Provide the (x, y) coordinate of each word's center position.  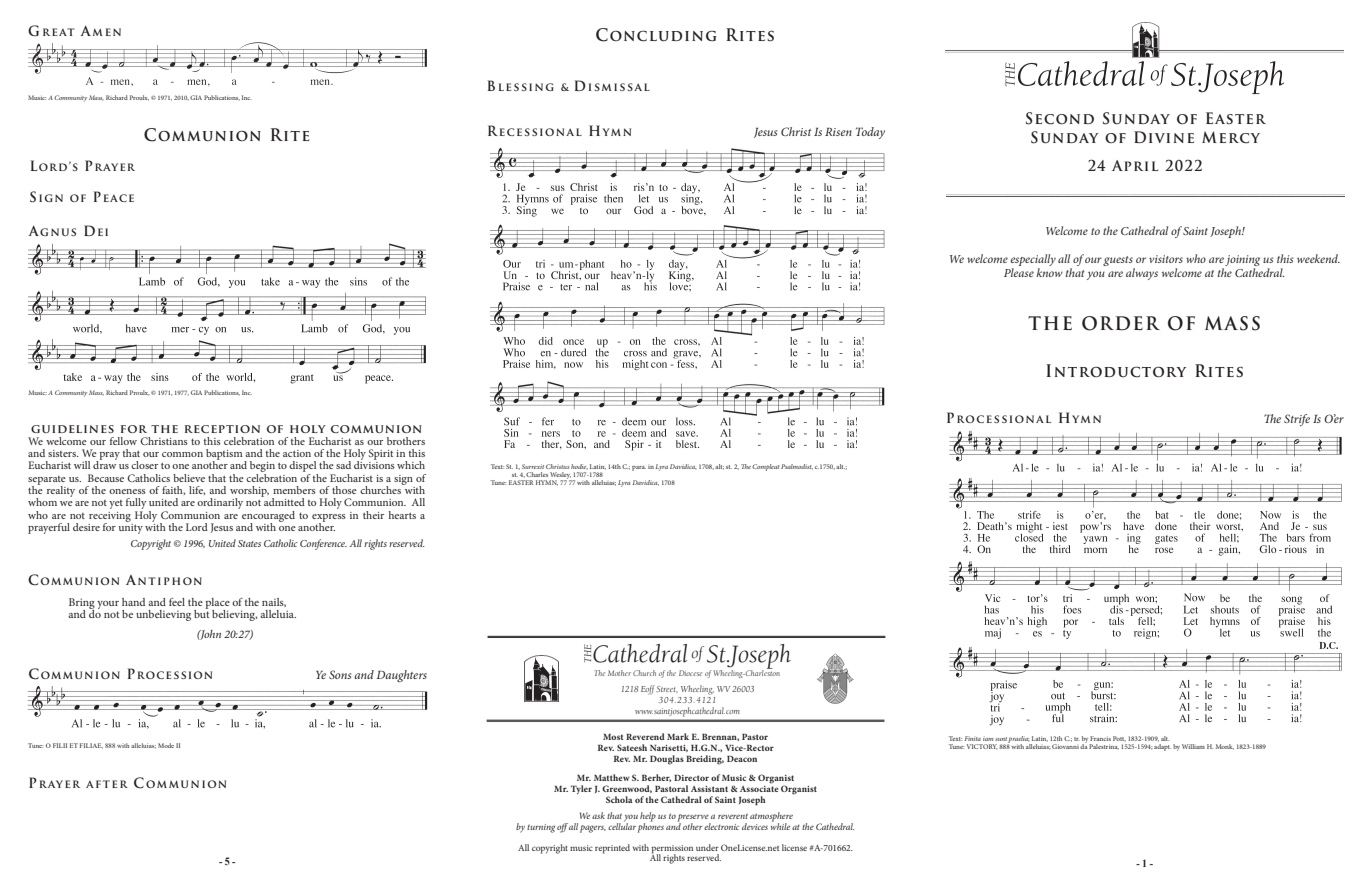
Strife (1297, 420)
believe (189, 478)
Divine (1164, 137)
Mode (166, 745)
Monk (1225, 747)
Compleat (765, 467)
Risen (838, 132)
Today (870, 133)
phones (650, 827)
